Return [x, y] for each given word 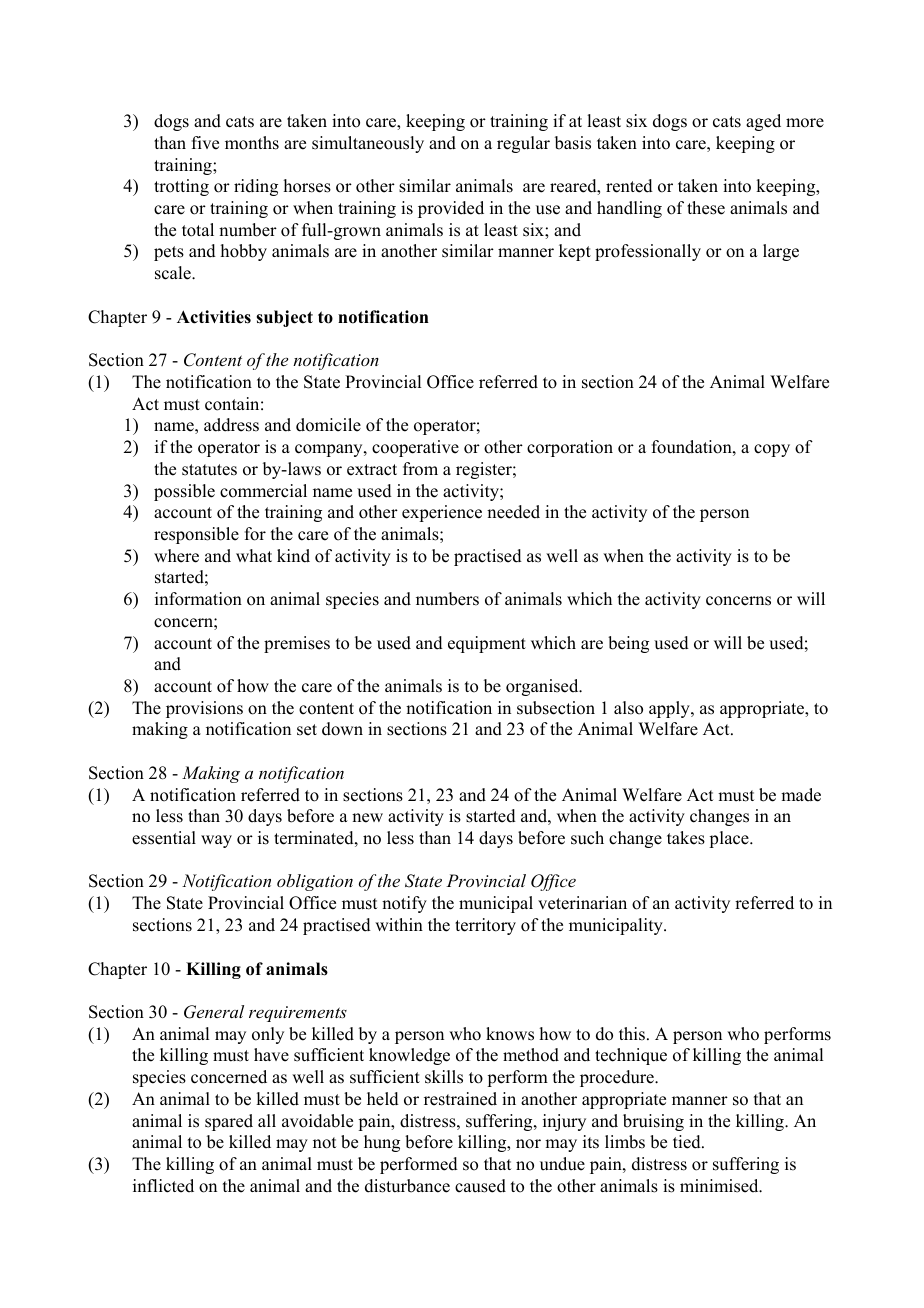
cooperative [415, 448]
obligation [315, 882]
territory [485, 926]
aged [763, 122]
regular [523, 144]
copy [772, 450]
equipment [487, 644]
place [730, 839]
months [252, 143]
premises [297, 644]
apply [670, 709]
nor [528, 1144]
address [231, 425]
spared [229, 1122]
